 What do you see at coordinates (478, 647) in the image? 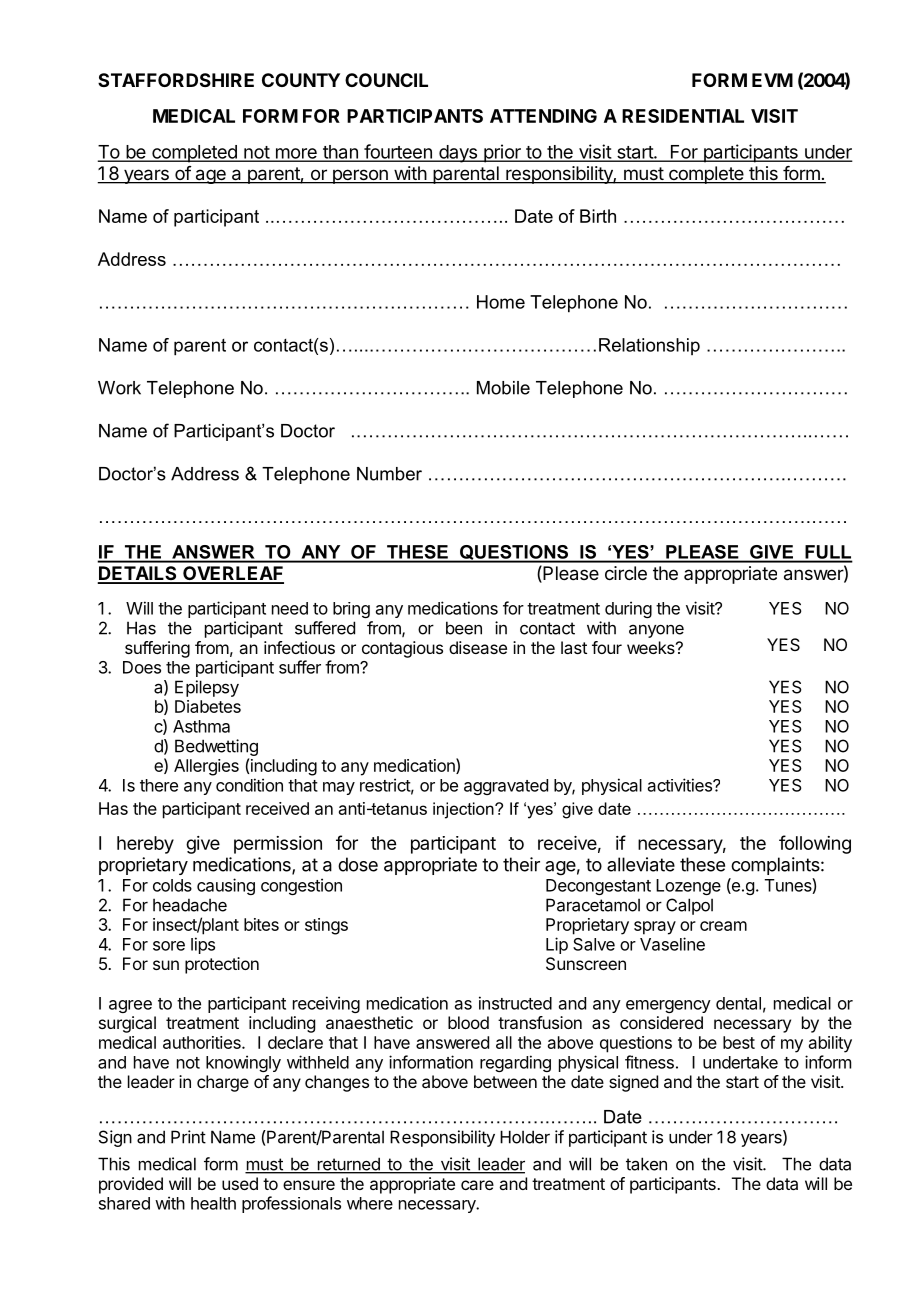
I see `disease` at bounding box center [478, 647].
